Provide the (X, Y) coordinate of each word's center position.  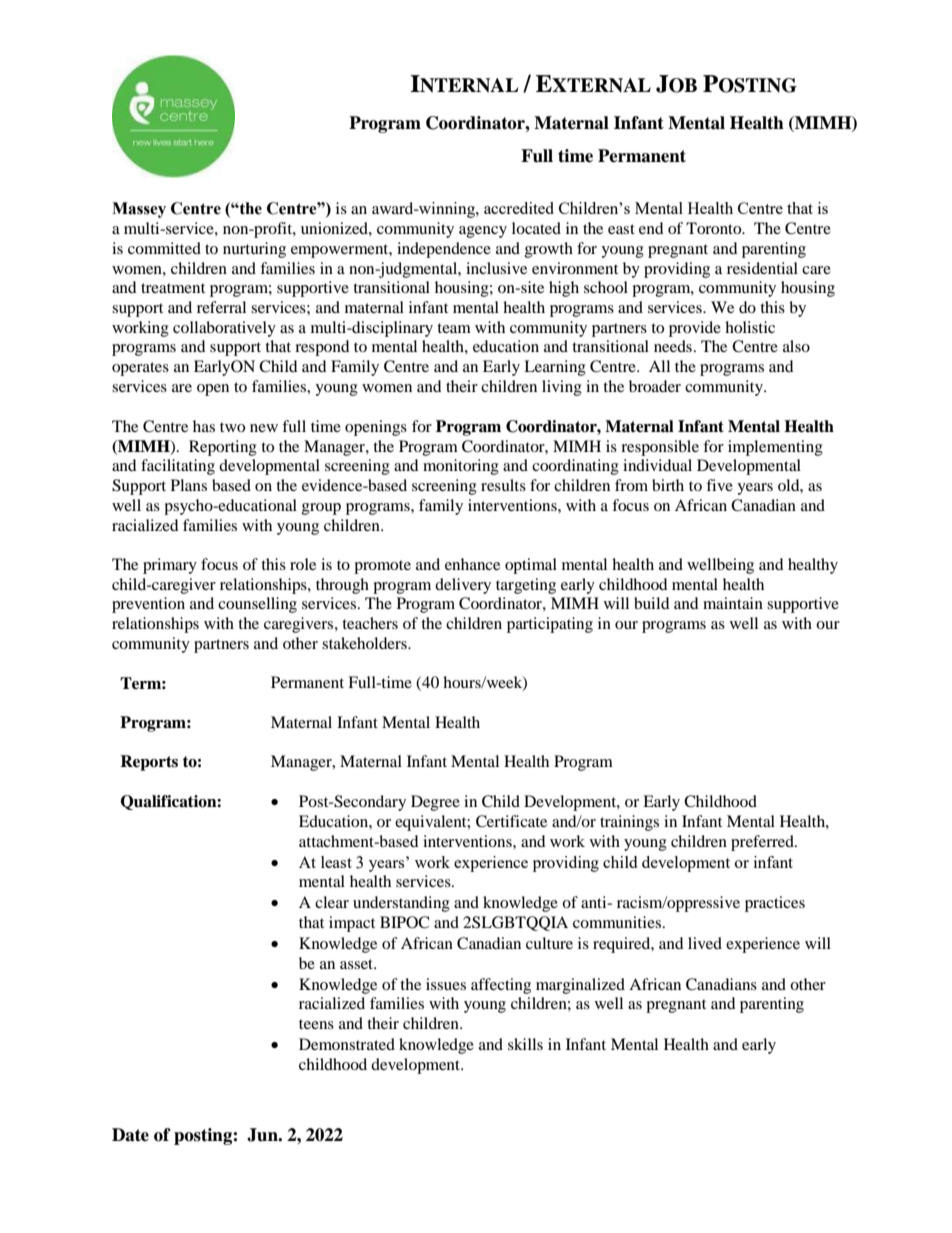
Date (130, 1135)
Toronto (715, 228)
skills (525, 1044)
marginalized (580, 986)
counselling (257, 605)
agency (483, 232)
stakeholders (365, 643)
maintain (733, 603)
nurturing (254, 250)
